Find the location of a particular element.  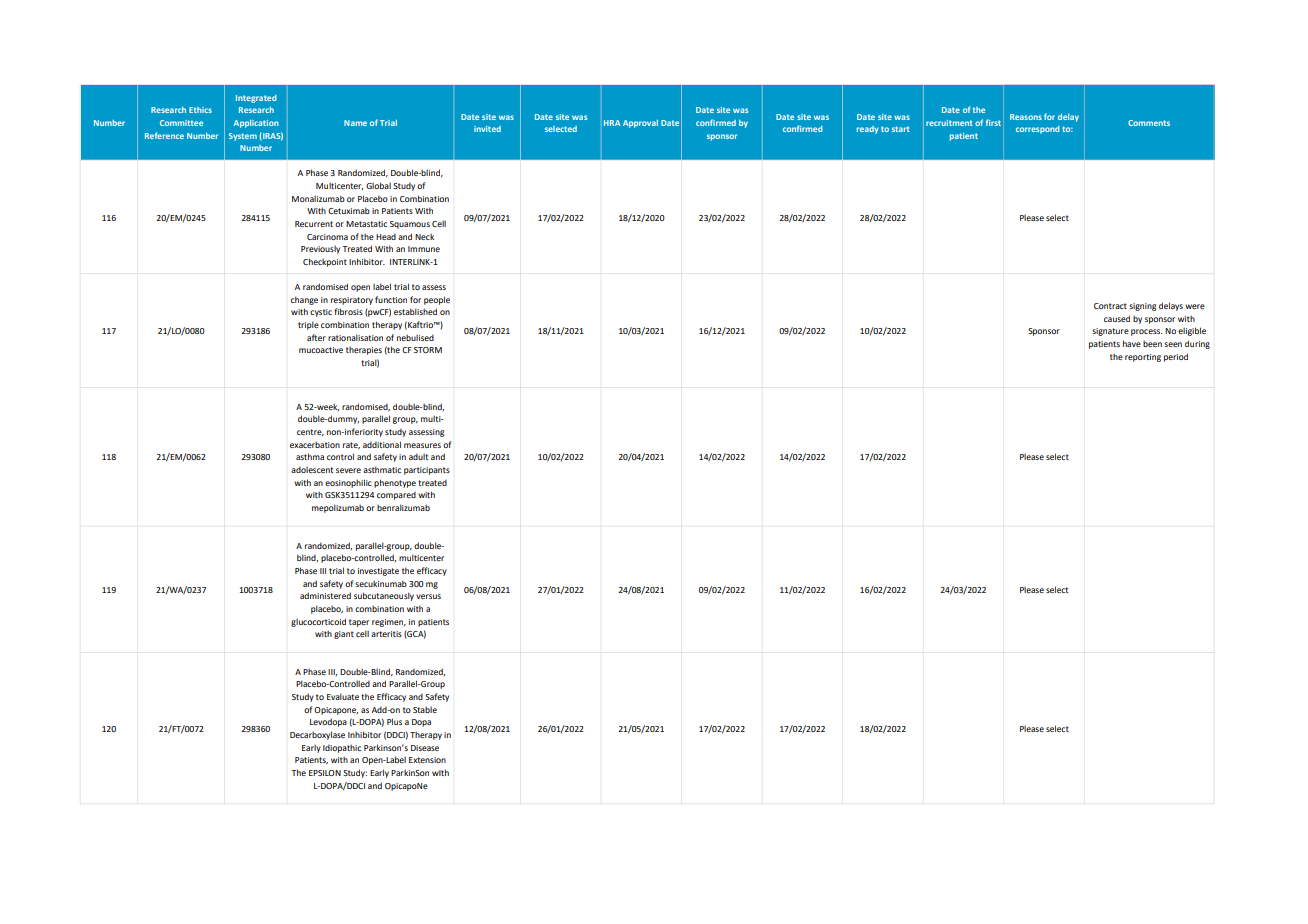

after is located at coordinates (316, 337).
